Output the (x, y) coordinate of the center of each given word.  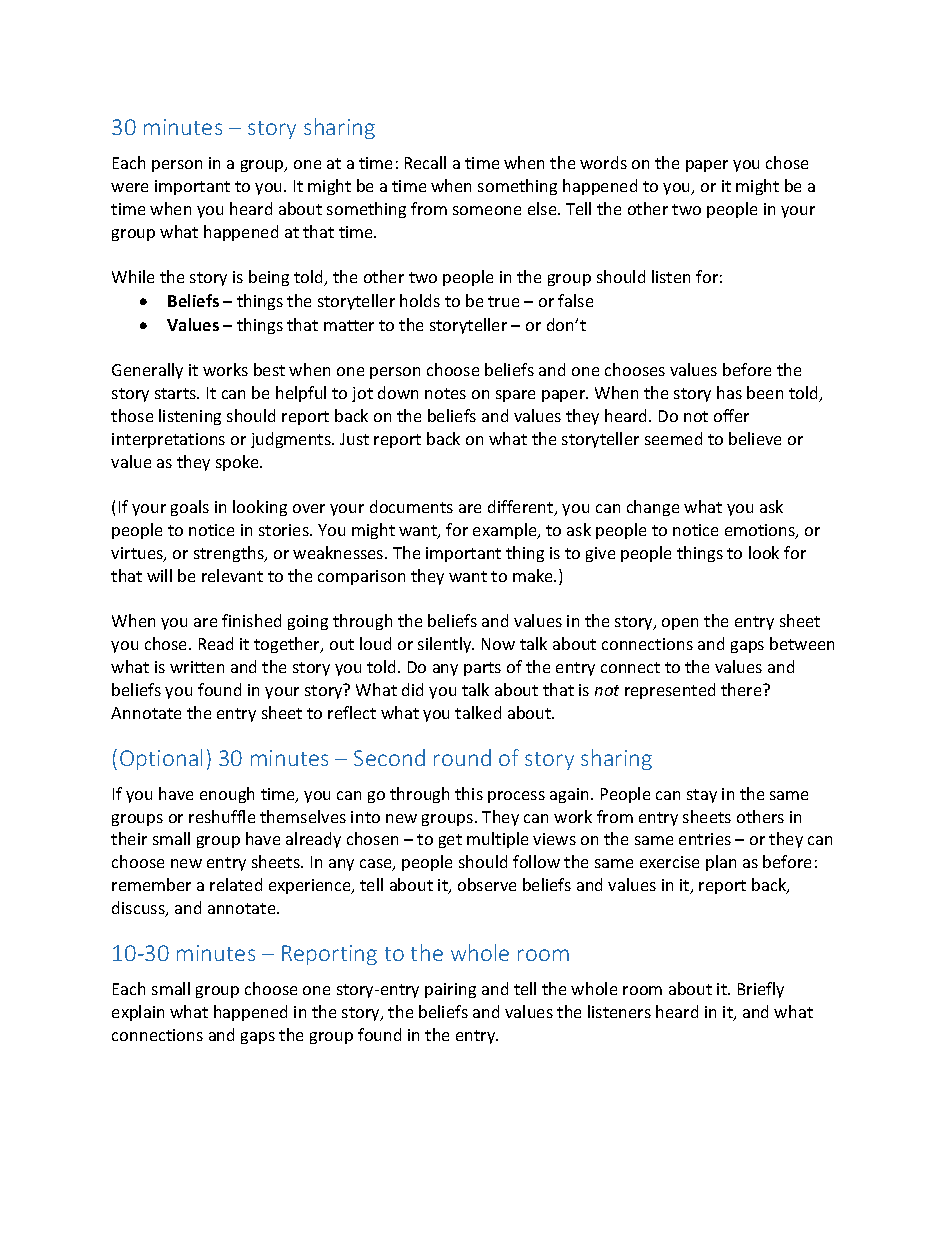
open (680, 624)
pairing (450, 990)
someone (487, 210)
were (129, 187)
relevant (232, 575)
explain (138, 1013)
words (603, 162)
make (534, 575)
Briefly (761, 990)
